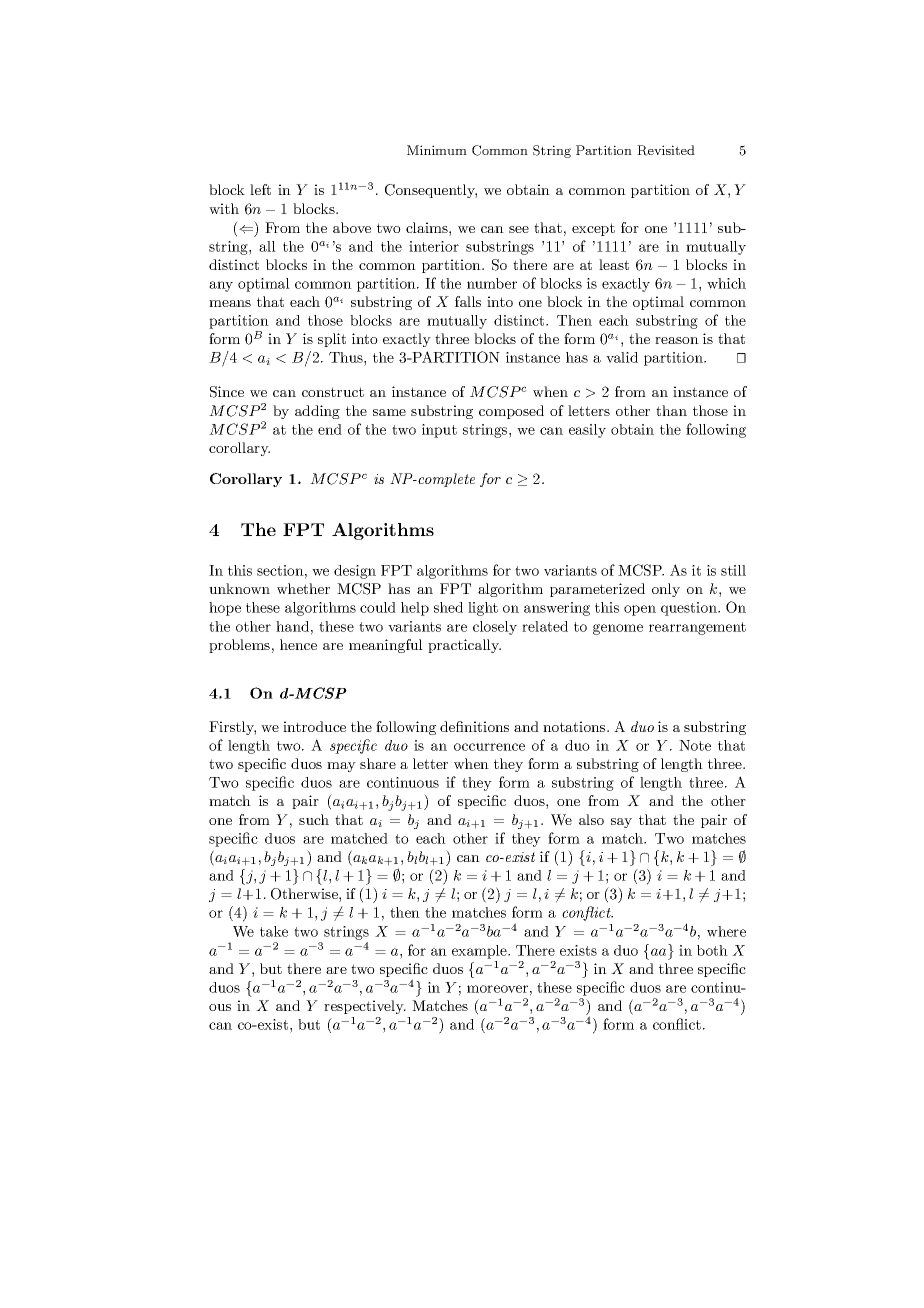  I want to click on whether, so click(303, 588).
